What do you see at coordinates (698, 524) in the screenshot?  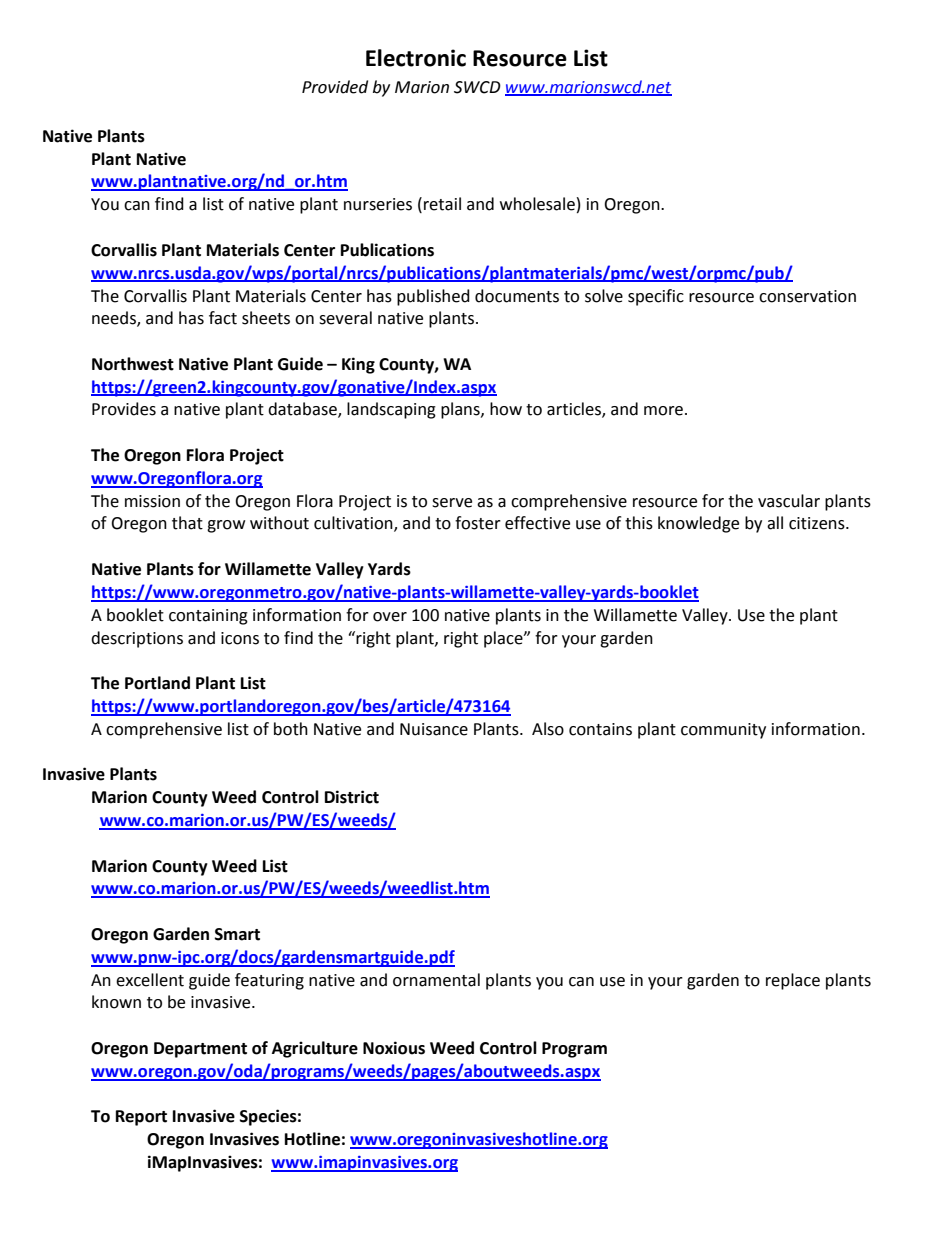 I see `knowledge` at bounding box center [698, 524].
